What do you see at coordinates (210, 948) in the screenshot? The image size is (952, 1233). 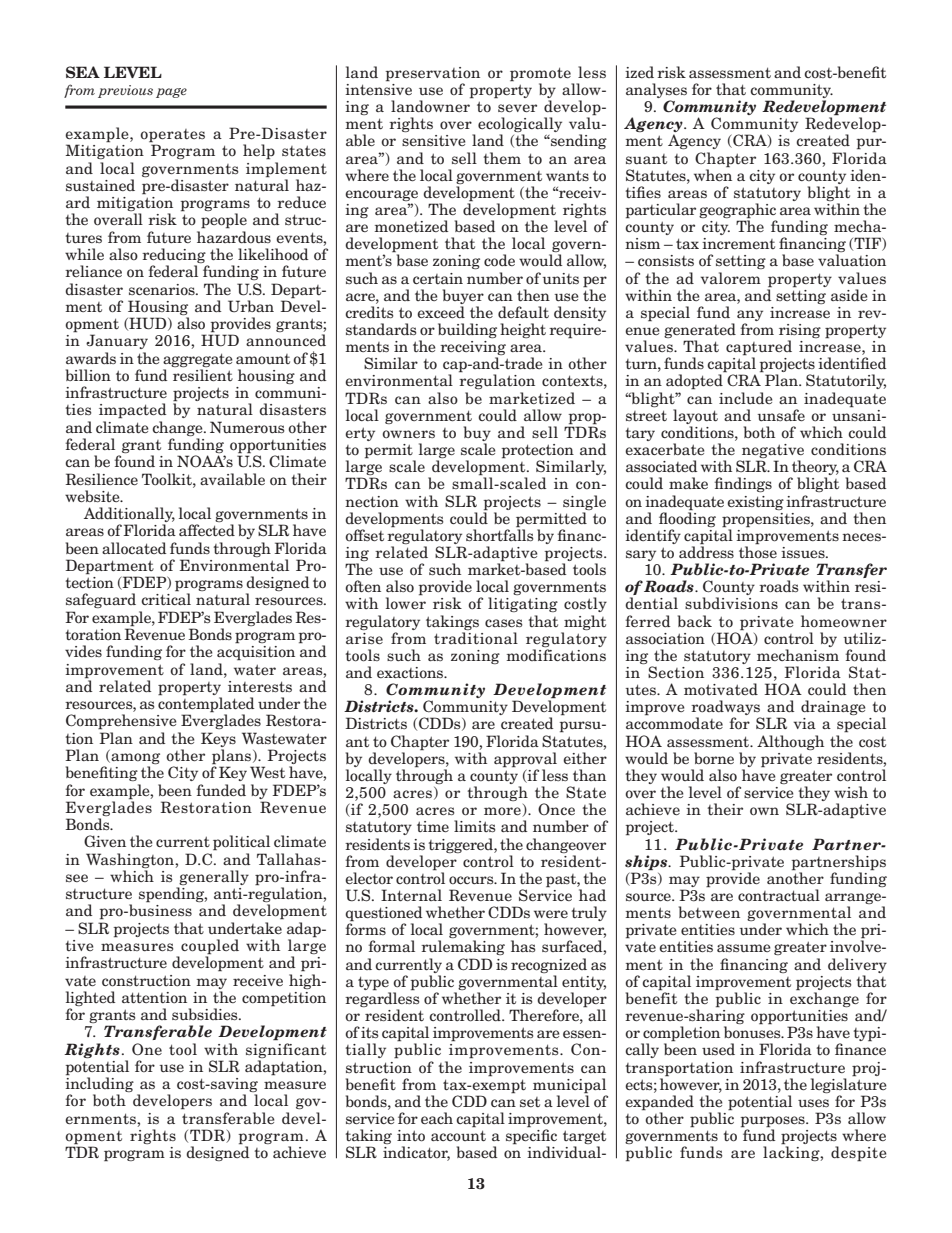 I see `coupled` at bounding box center [210, 948].
